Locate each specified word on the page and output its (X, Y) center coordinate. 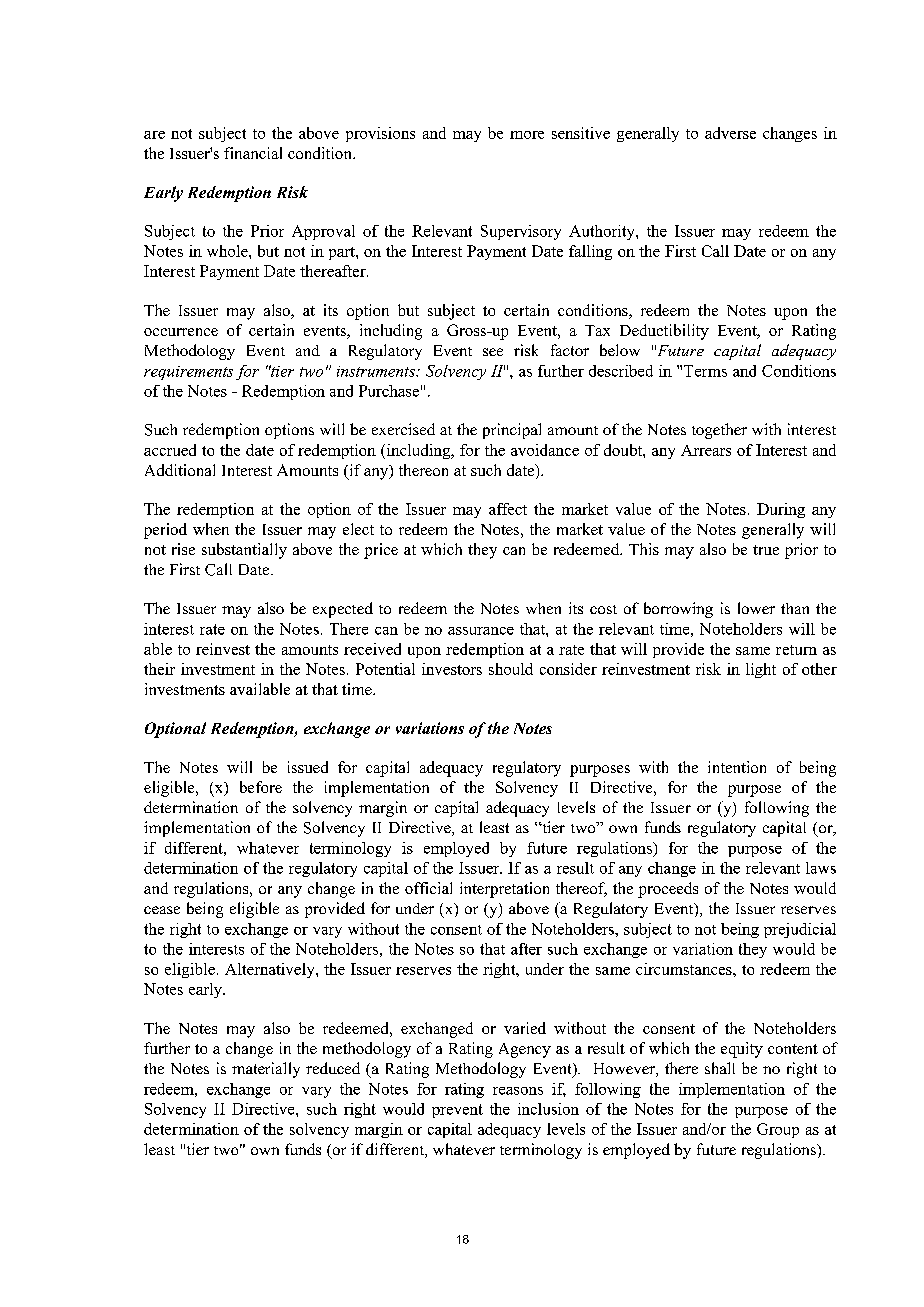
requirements (188, 373)
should (511, 669)
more (527, 135)
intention (737, 767)
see (493, 352)
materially (266, 1070)
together (719, 431)
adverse (730, 133)
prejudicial (800, 930)
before (261, 787)
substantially (244, 551)
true (766, 550)
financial (253, 153)
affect (508, 509)
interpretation (504, 890)
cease (162, 910)
